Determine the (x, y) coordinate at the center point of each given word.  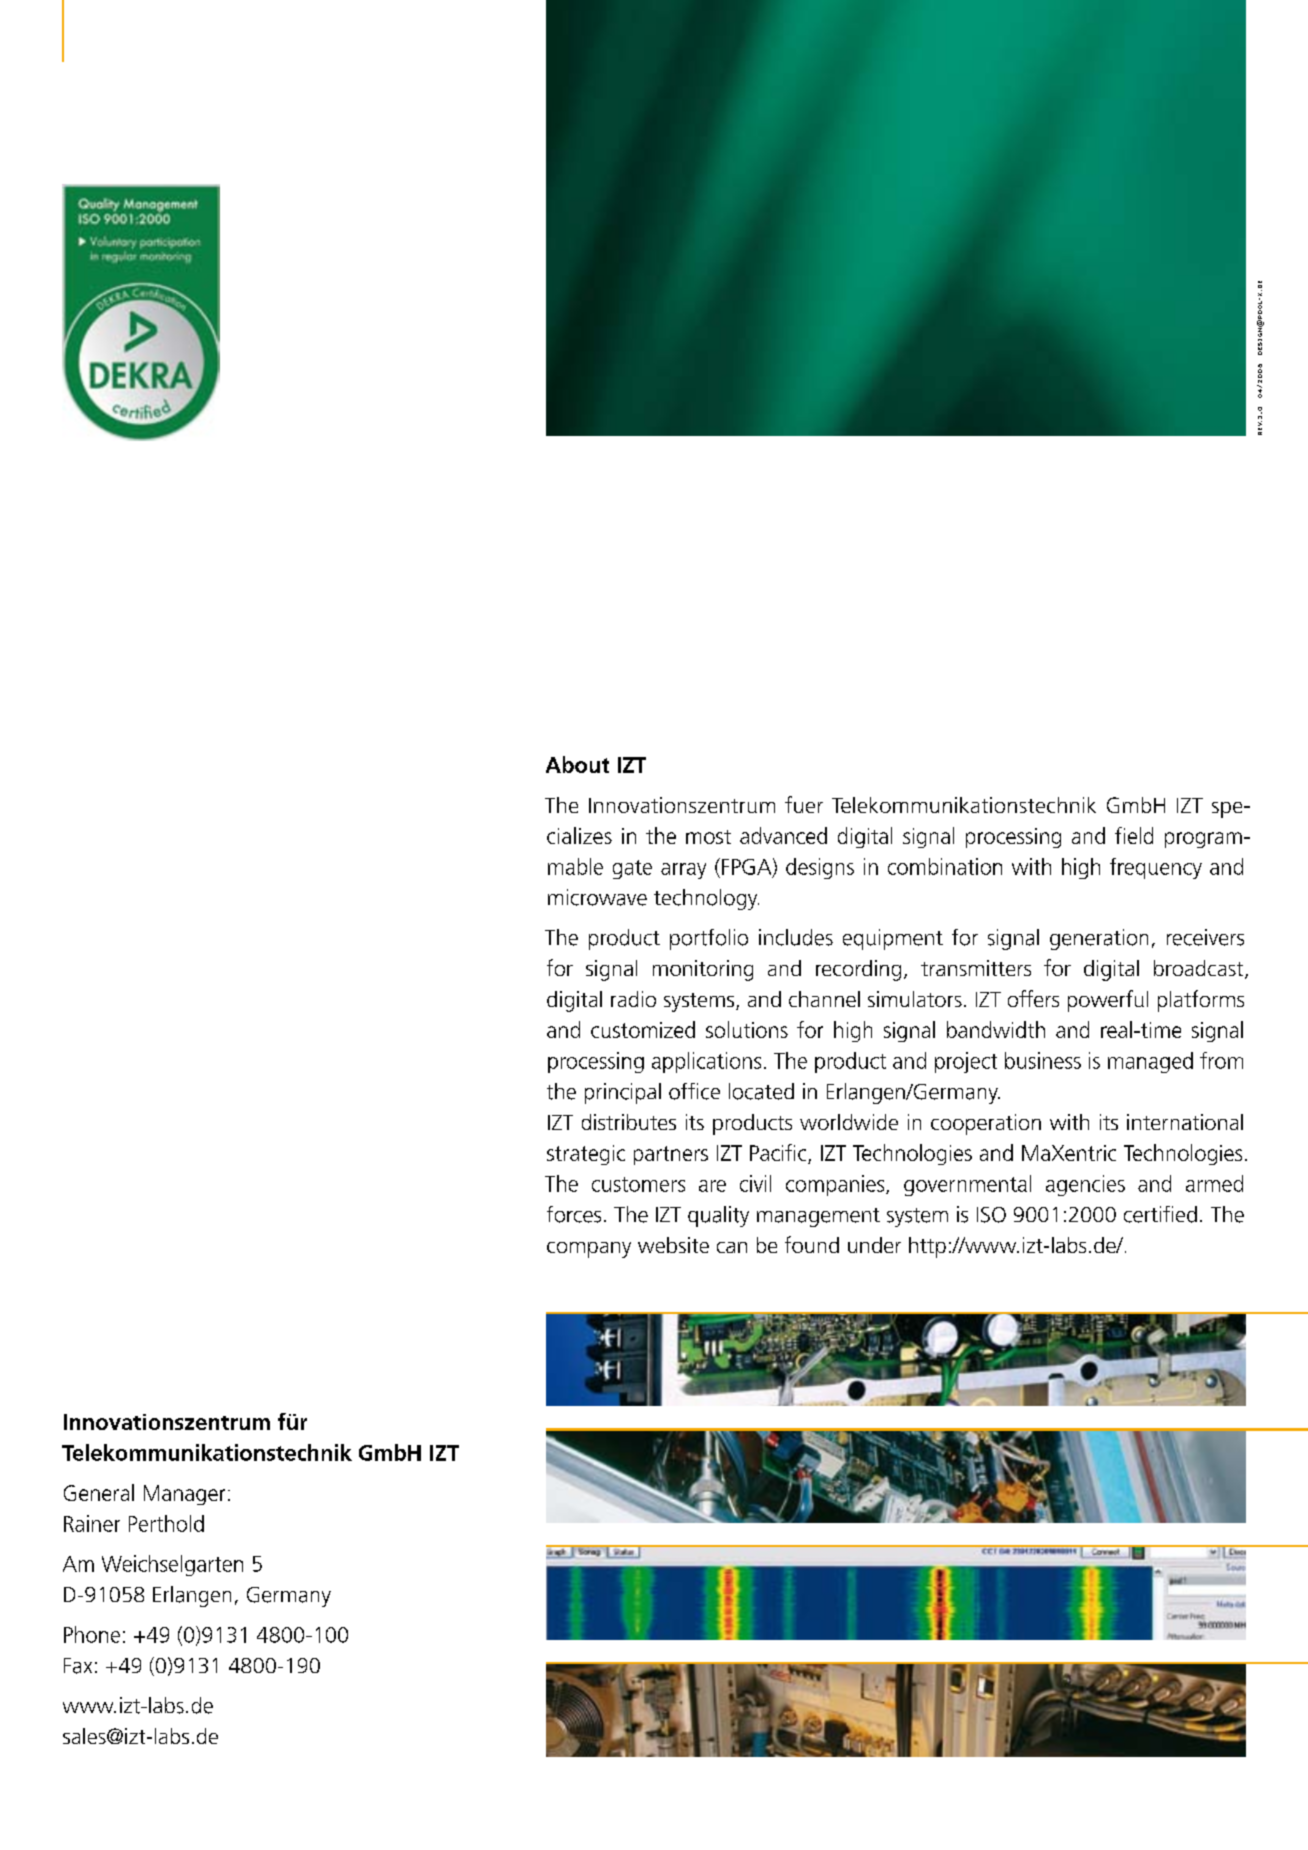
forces (574, 1214)
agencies (1085, 1185)
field (1134, 835)
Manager (184, 1495)
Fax (78, 1666)
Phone (92, 1634)
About (577, 764)
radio (633, 999)
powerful (1108, 1001)
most (708, 837)
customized (643, 1029)
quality (718, 1216)
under (874, 1245)
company (589, 1250)
